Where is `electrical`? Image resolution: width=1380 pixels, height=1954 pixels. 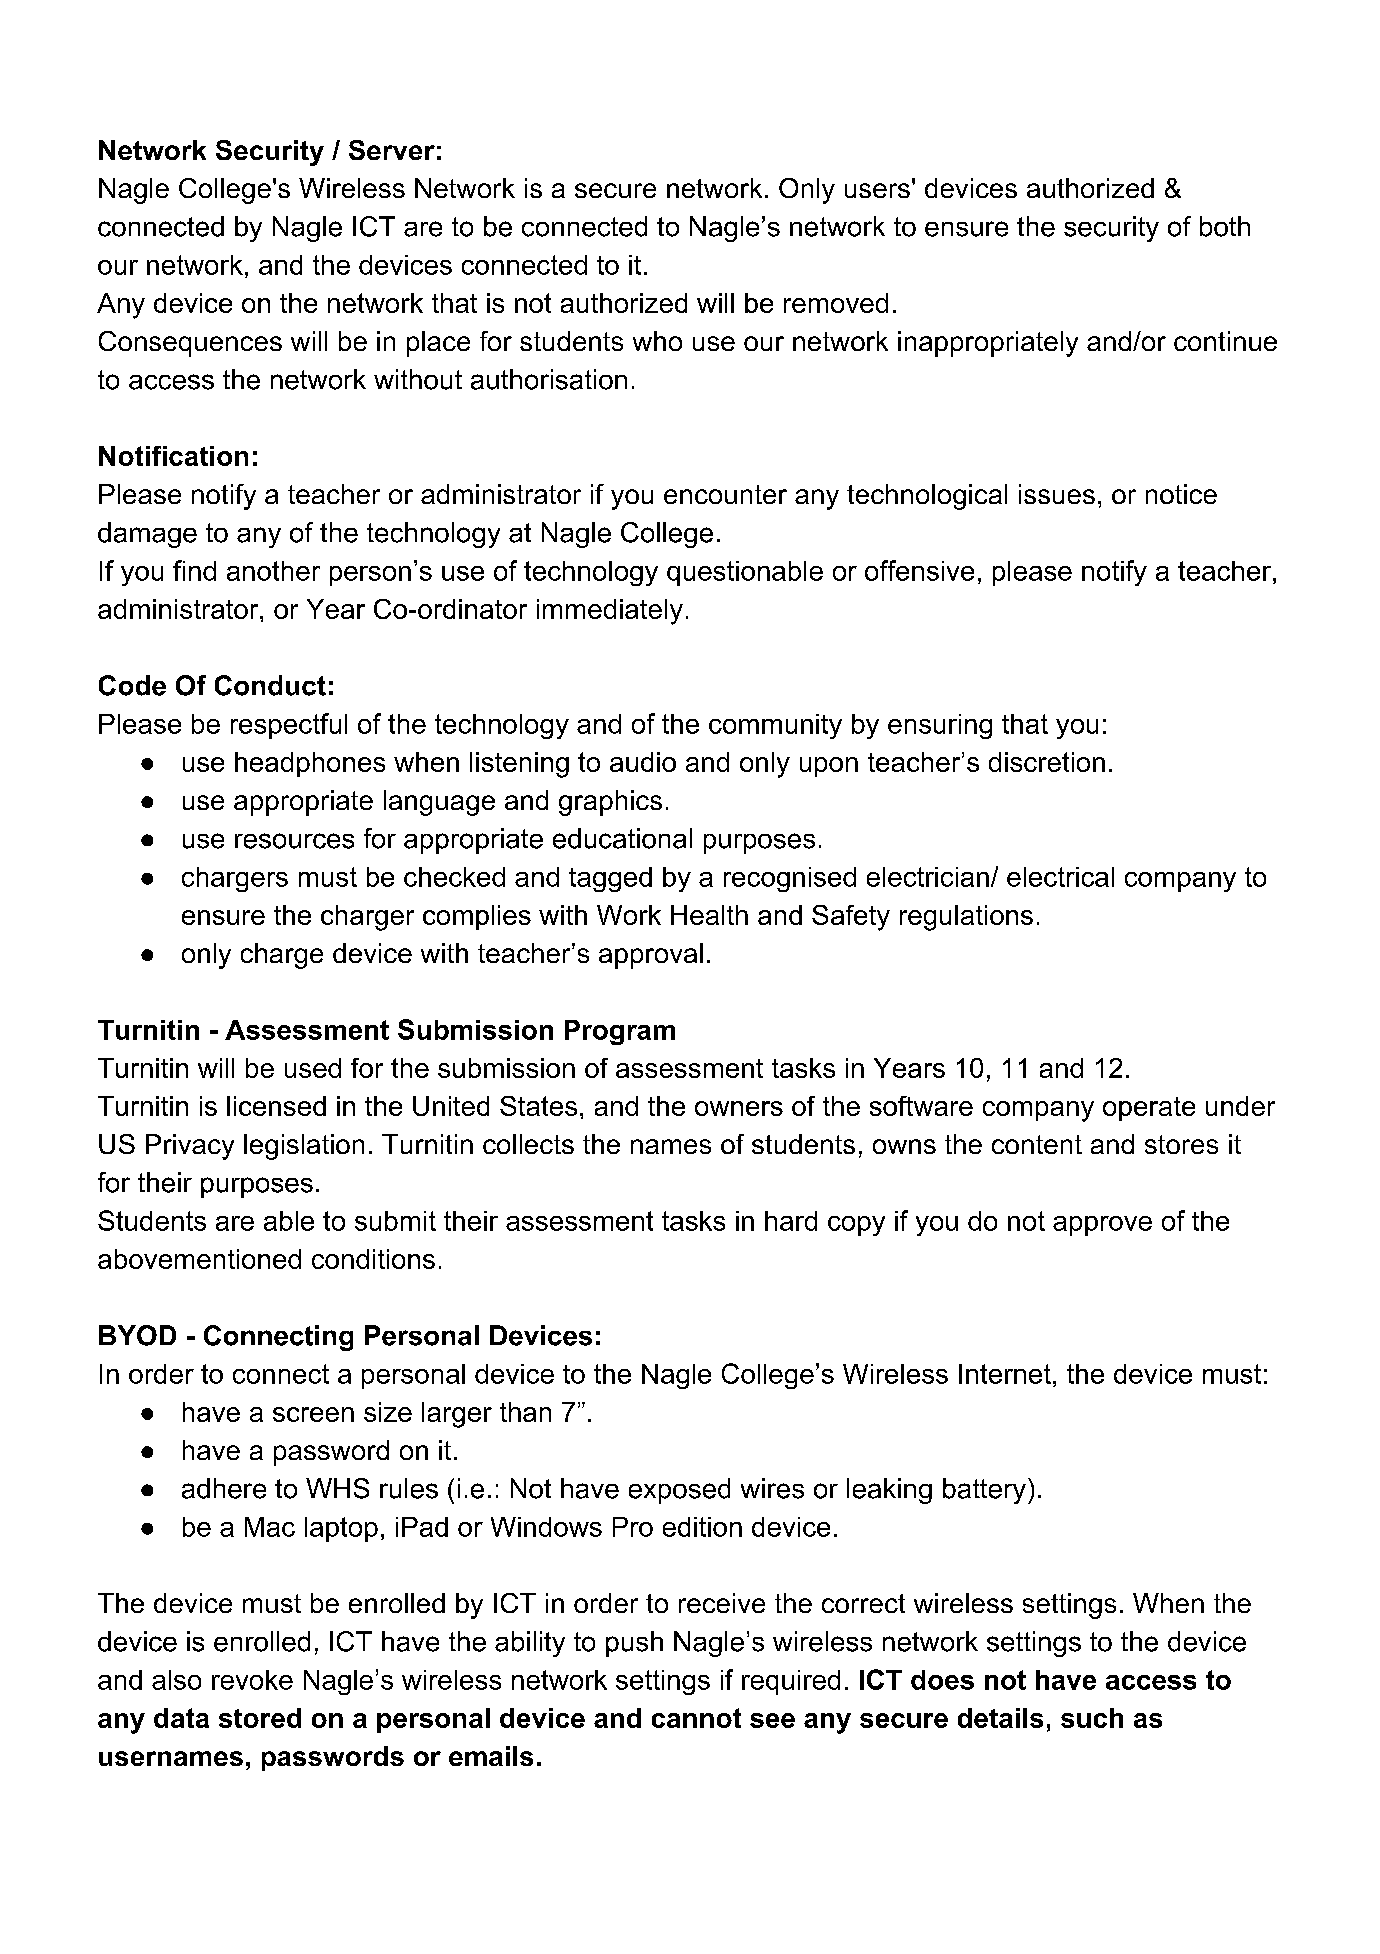
electrical is located at coordinates (1060, 877).
